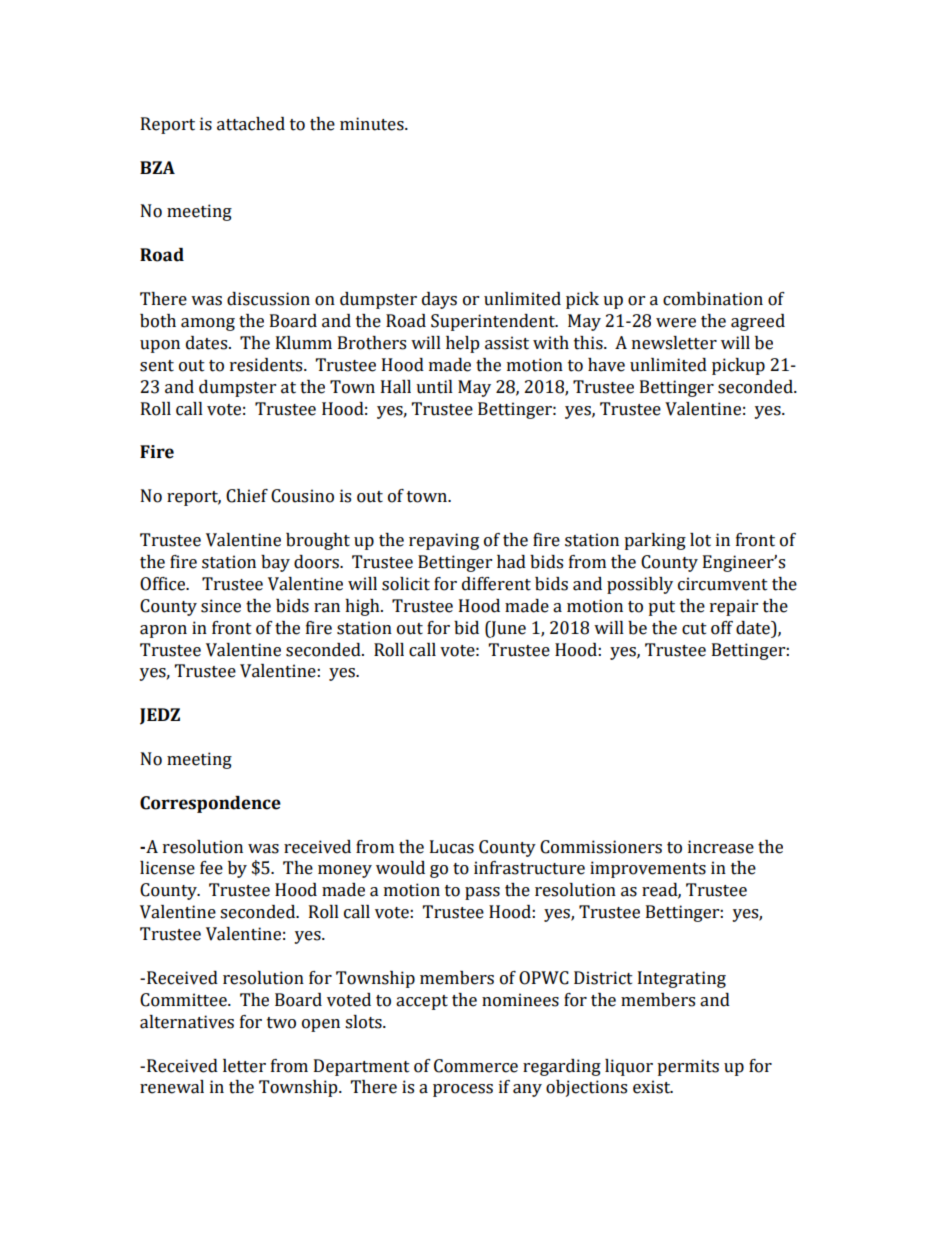 The image size is (952, 1233). What do you see at coordinates (211, 868) in the screenshot?
I see `fee` at bounding box center [211, 868].
